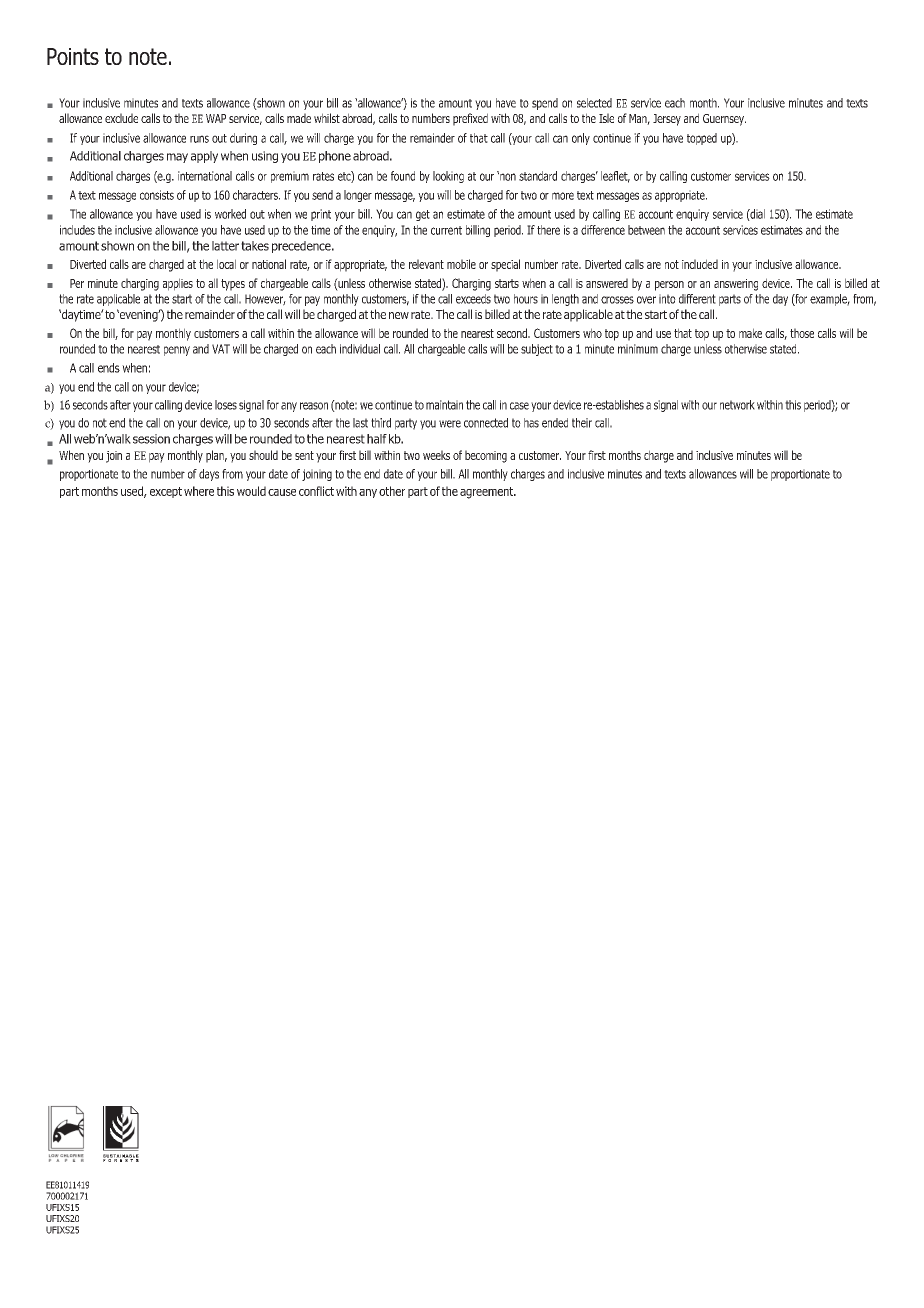 The image size is (924, 1308). What do you see at coordinates (488, 493) in the page?
I see `agreement` at bounding box center [488, 493].
